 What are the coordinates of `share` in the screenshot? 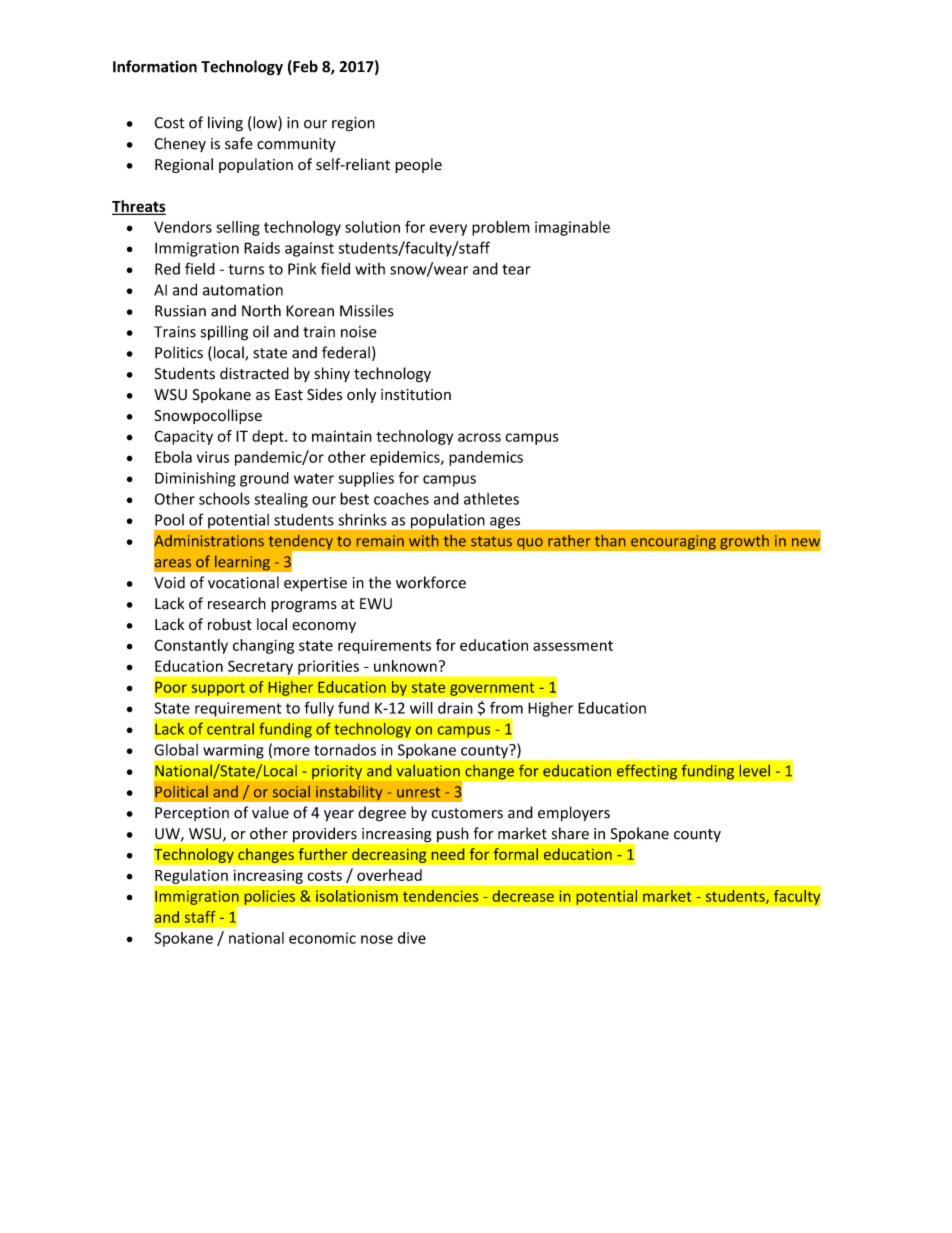 It's located at (570, 833).
